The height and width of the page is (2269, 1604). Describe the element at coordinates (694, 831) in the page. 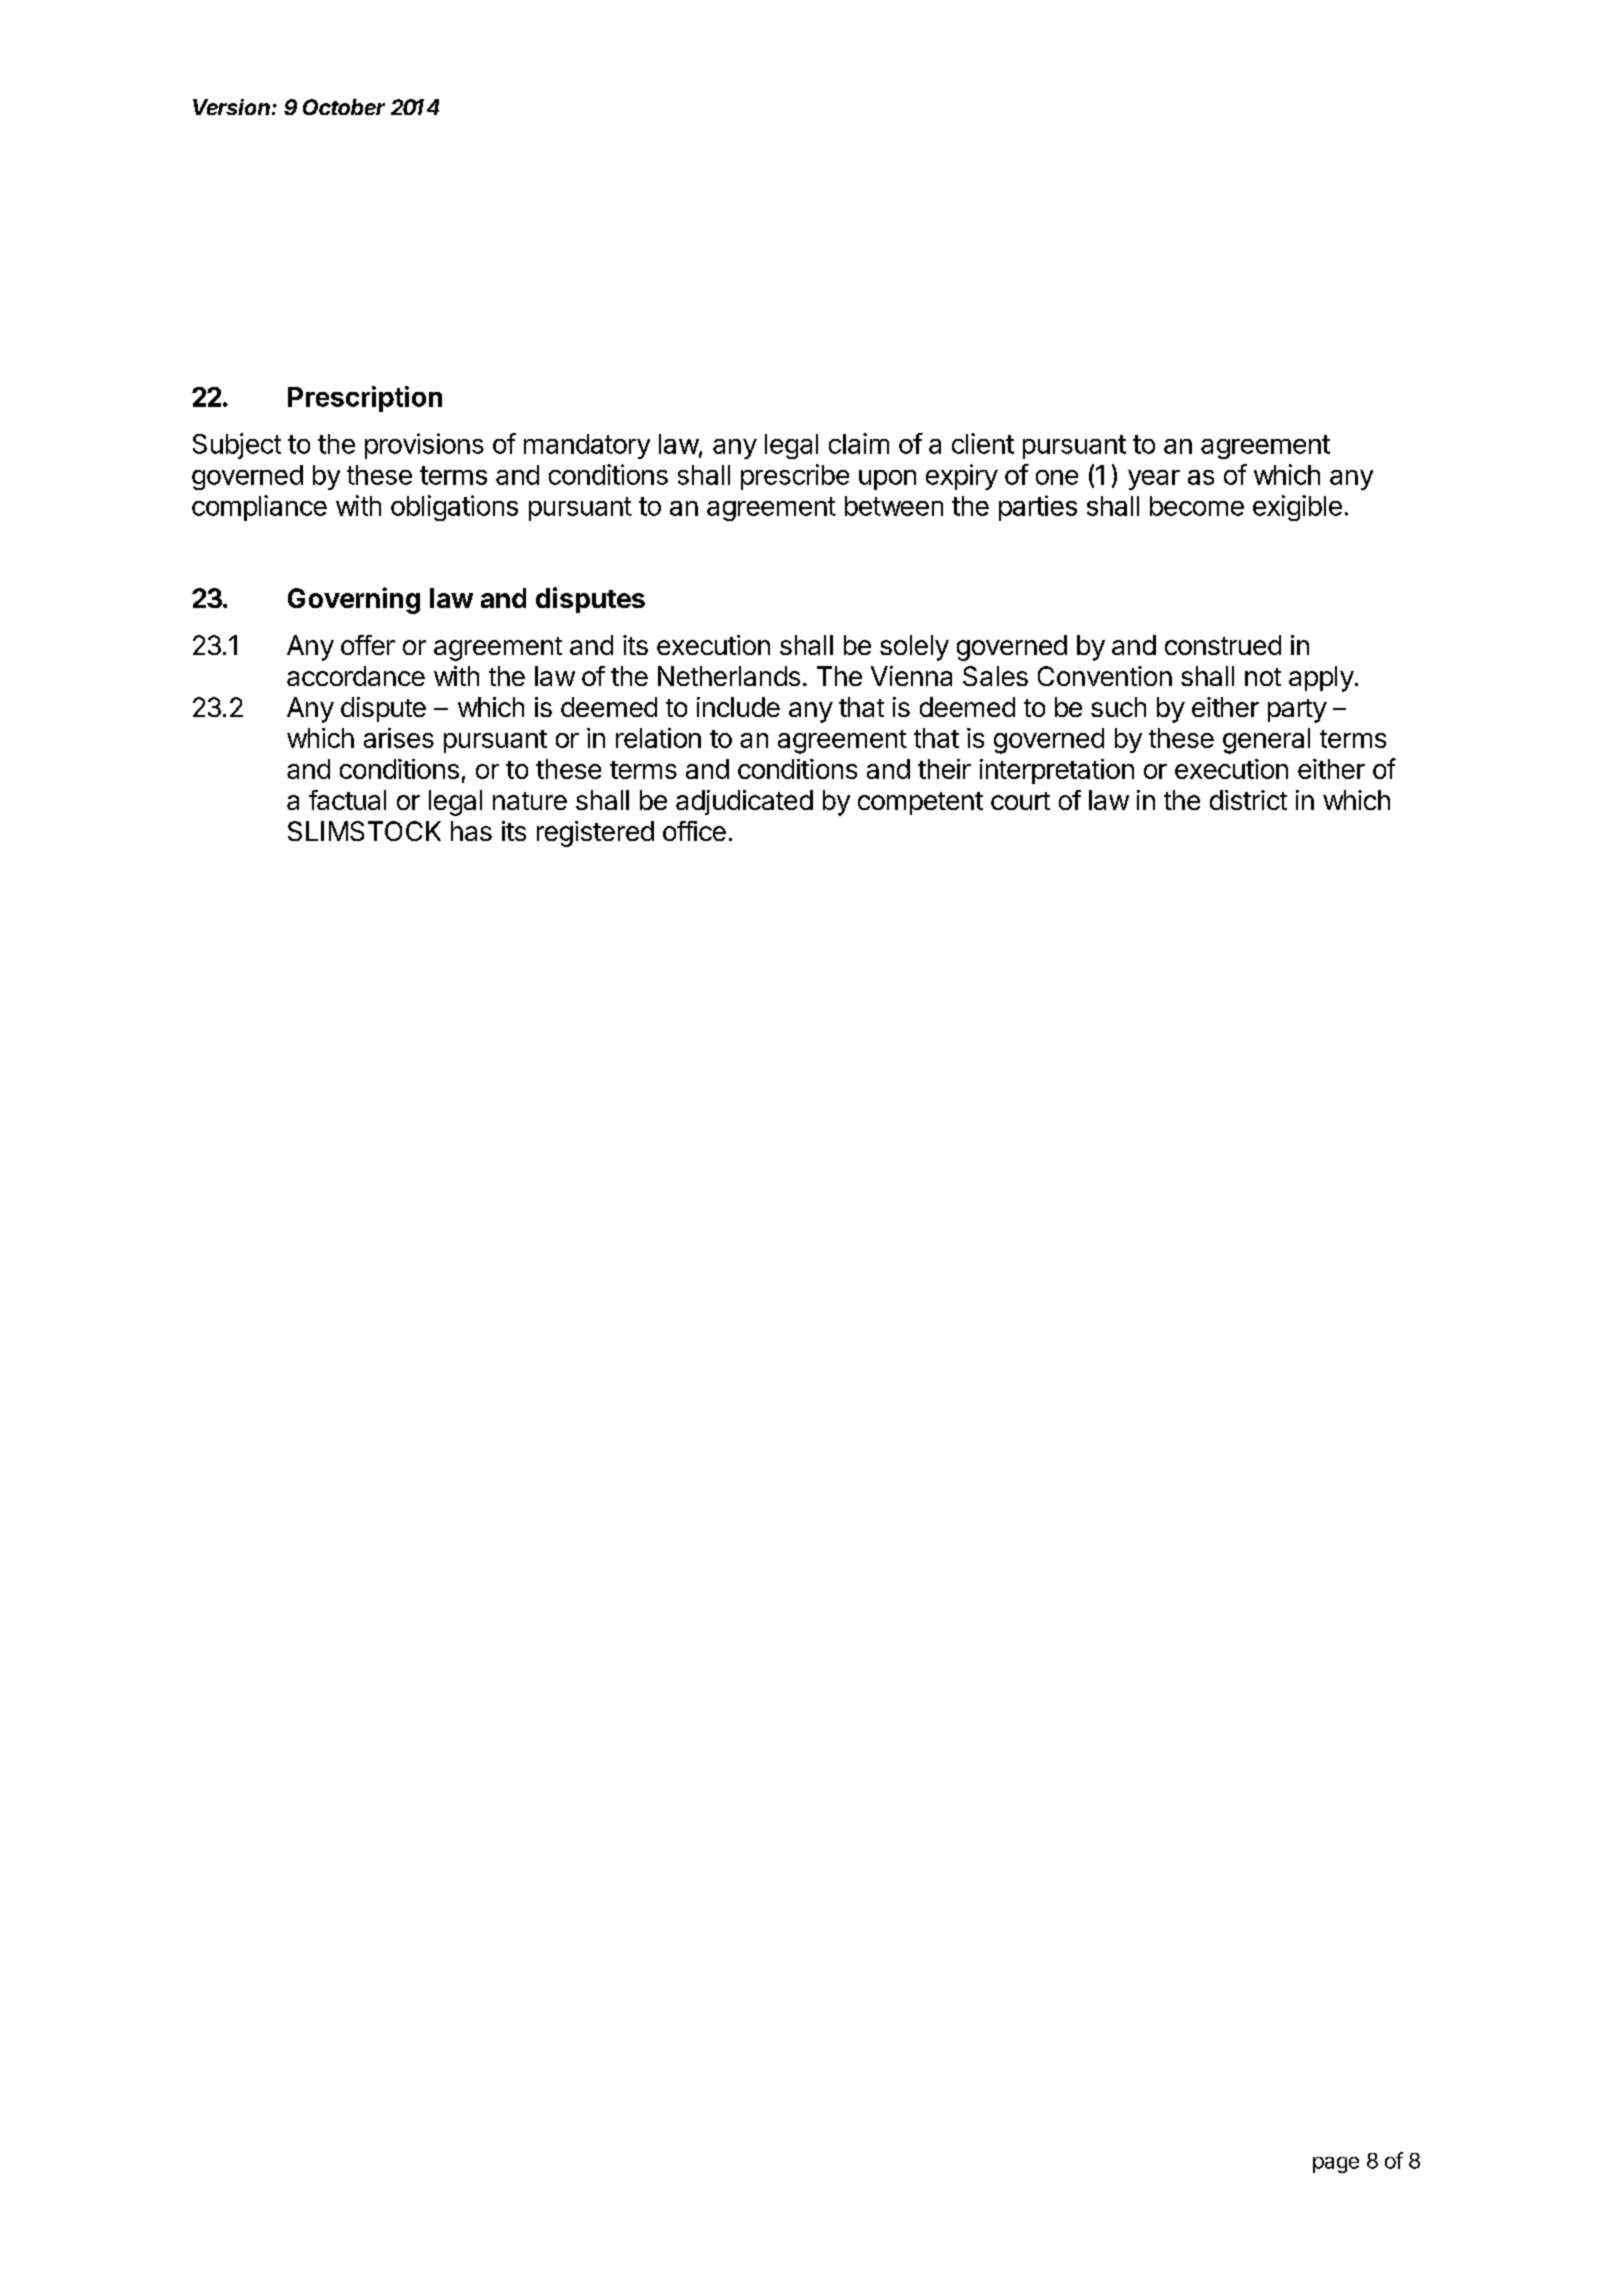

I see `office` at that location.
